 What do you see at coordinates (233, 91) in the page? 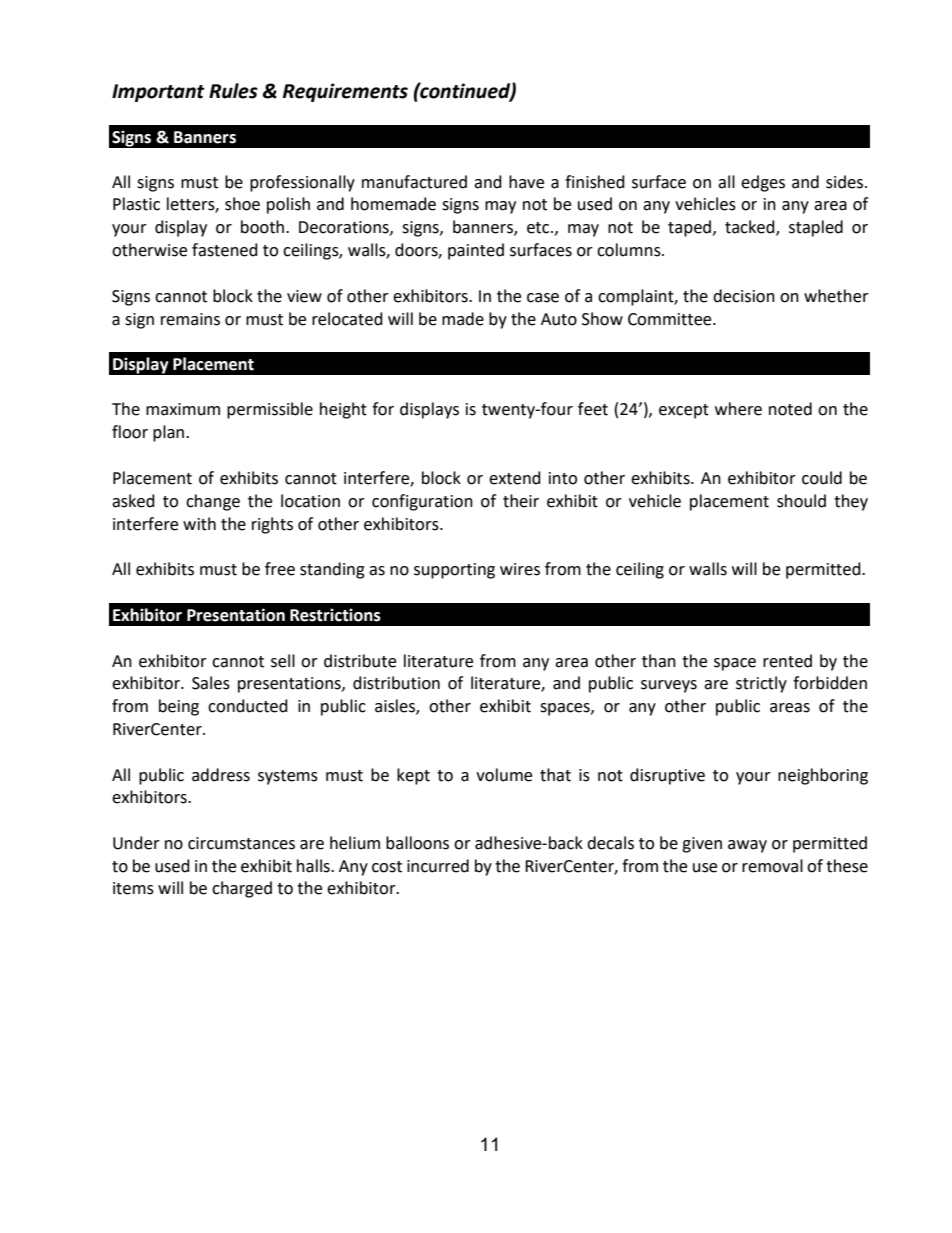
I see `Rules` at bounding box center [233, 91].
